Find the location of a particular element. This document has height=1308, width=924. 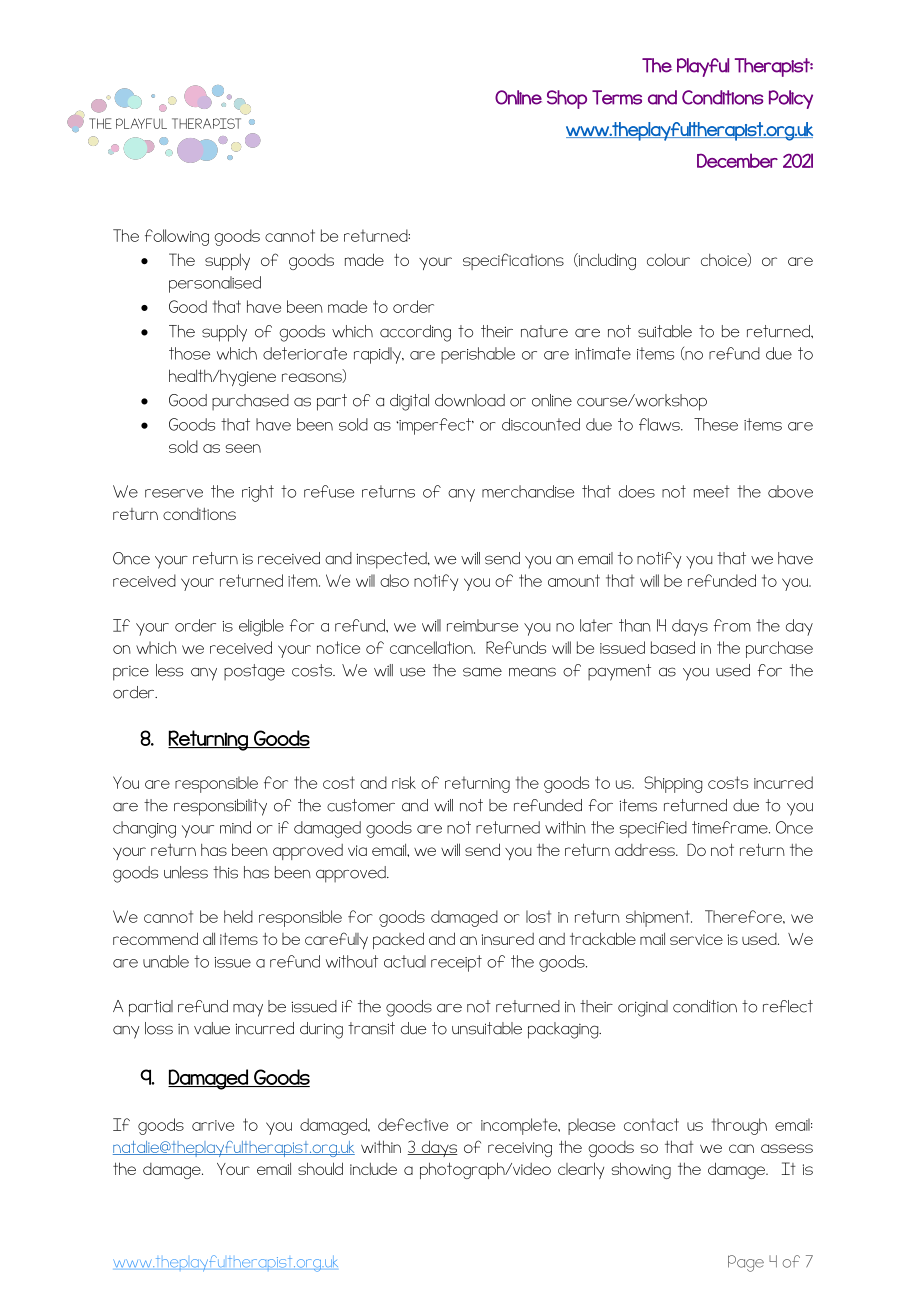

following is located at coordinates (177, 237).
